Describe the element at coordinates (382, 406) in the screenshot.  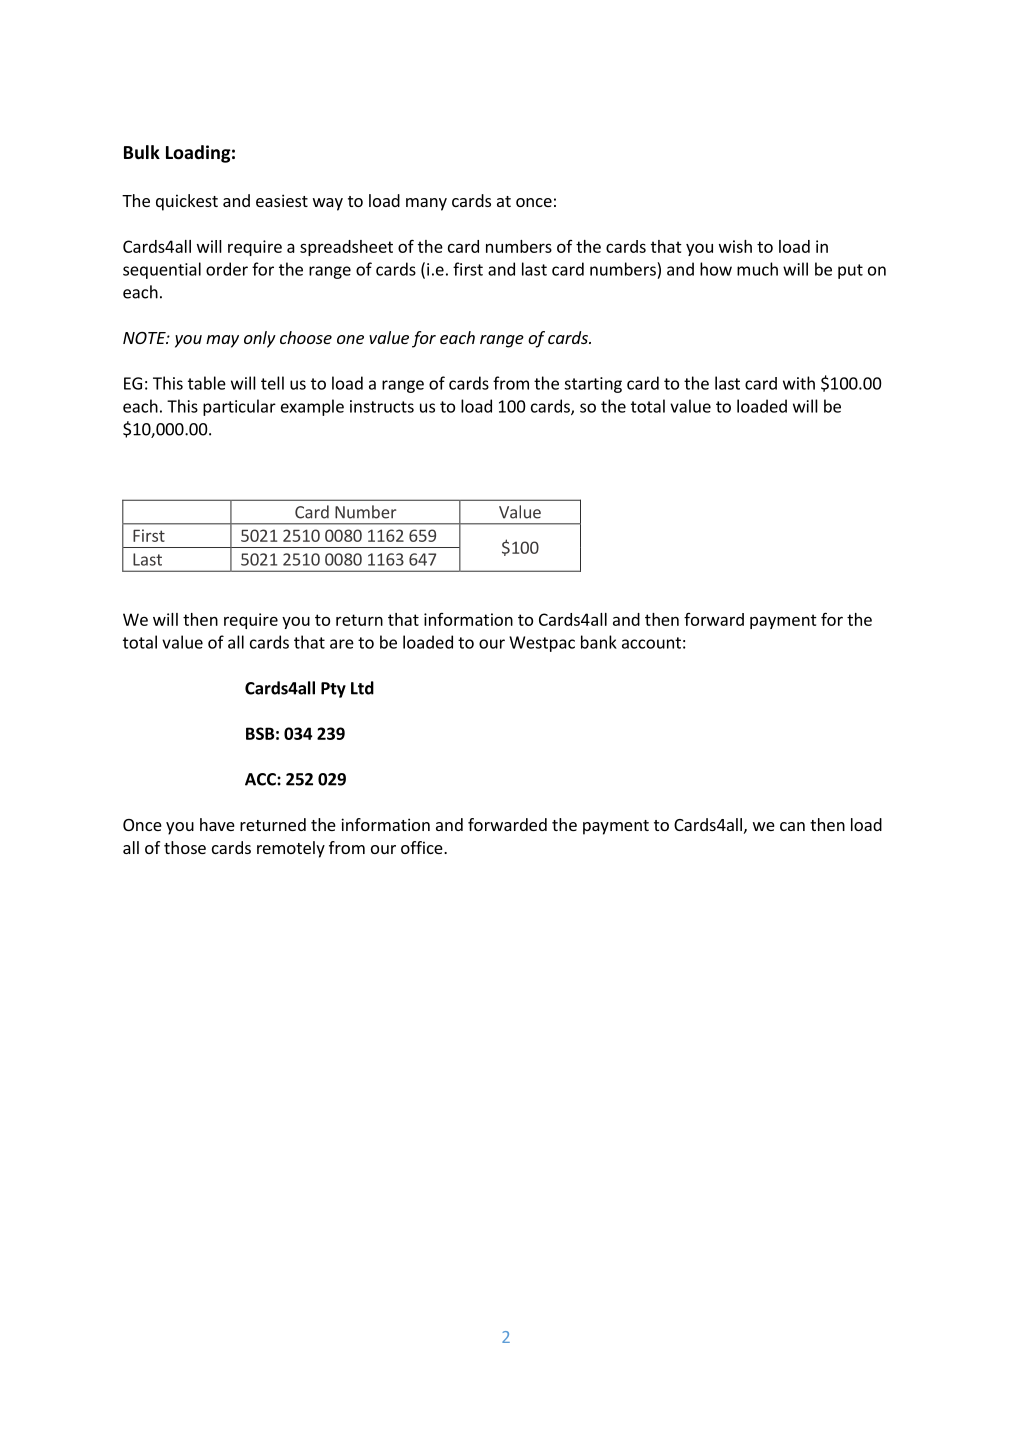
I see `instructs` at that location.
